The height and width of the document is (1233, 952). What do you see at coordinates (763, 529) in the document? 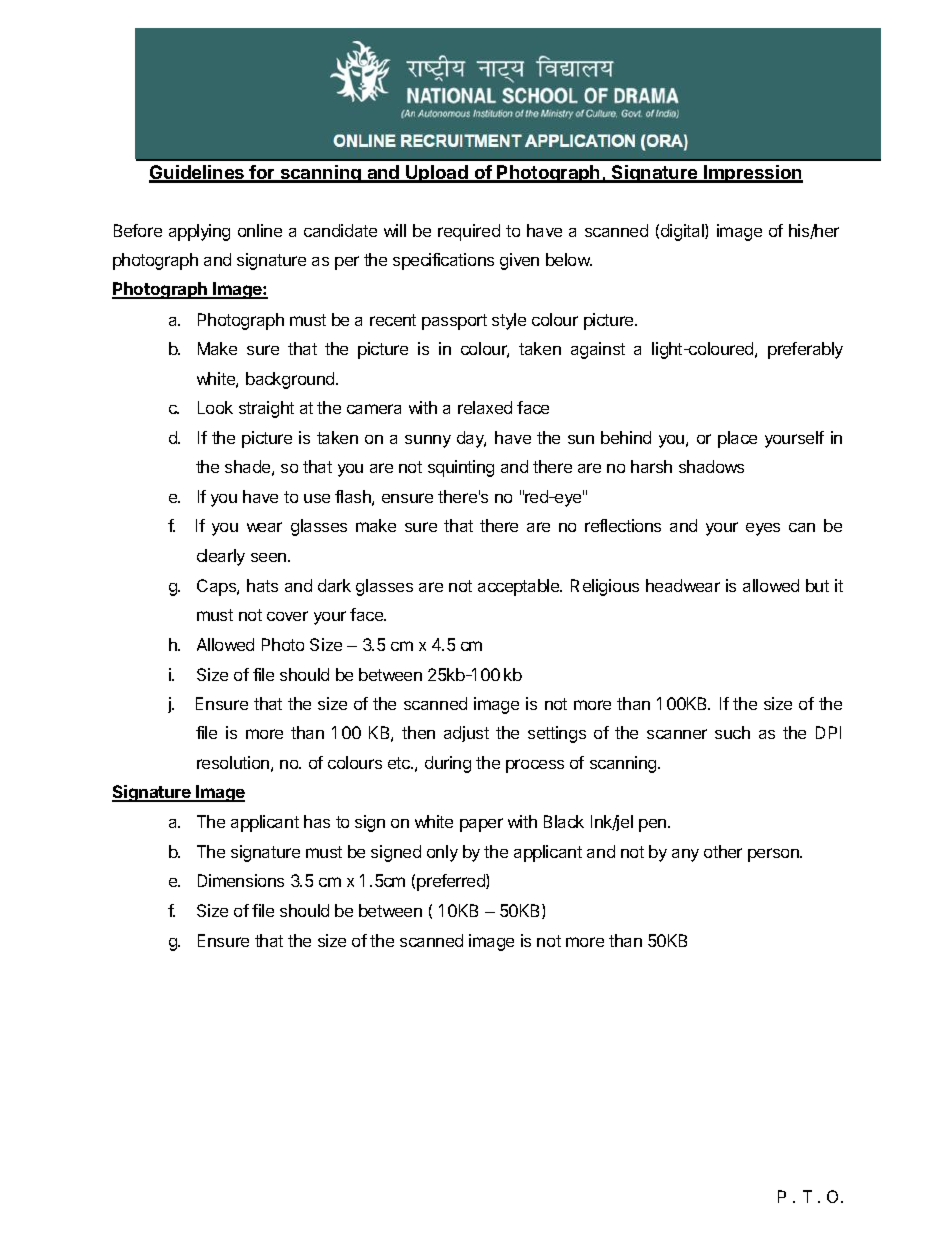
I see `eyes` at bounding box center [763, 529].
